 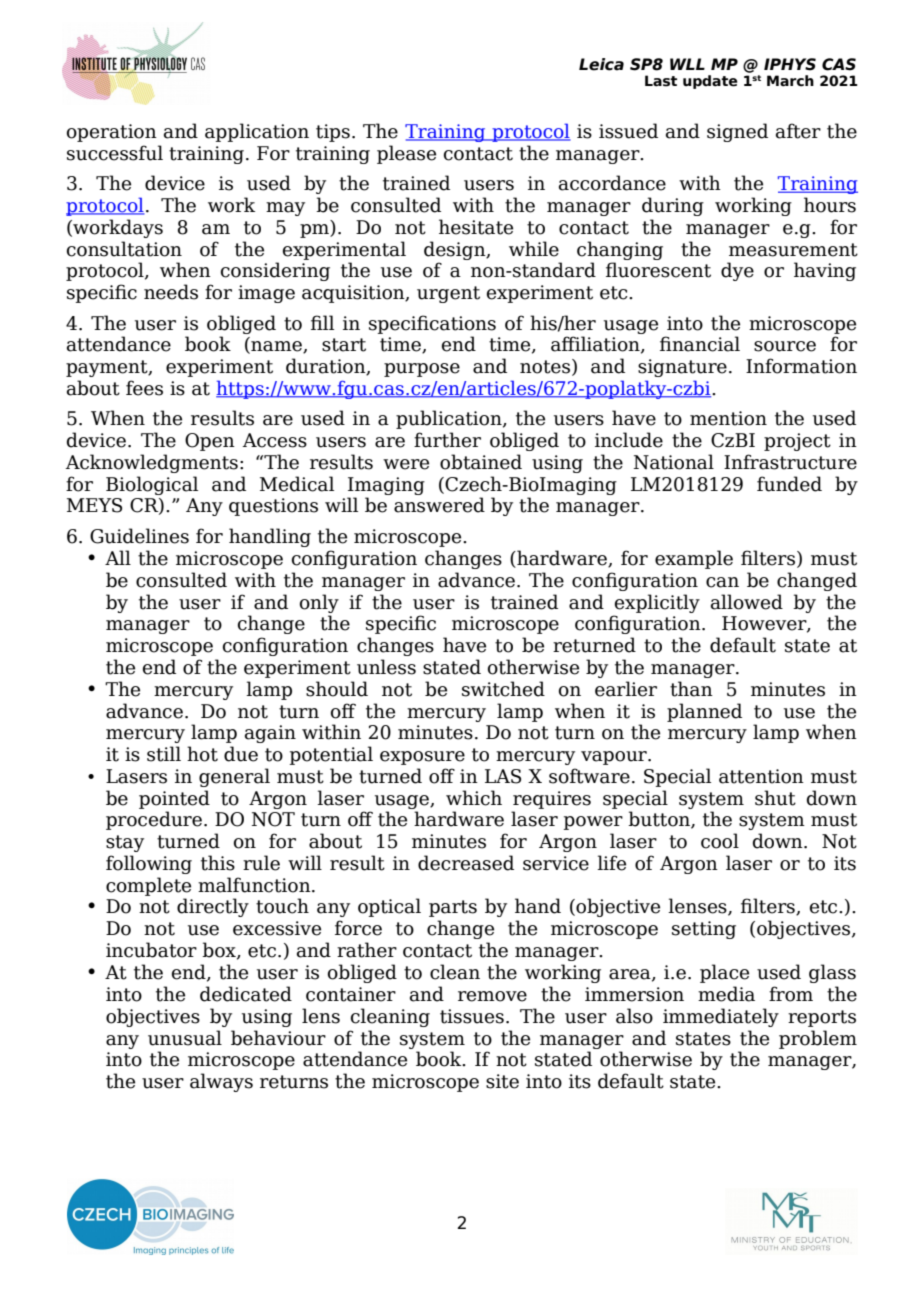 I want to click on hot, so click(x=202, y=754).
